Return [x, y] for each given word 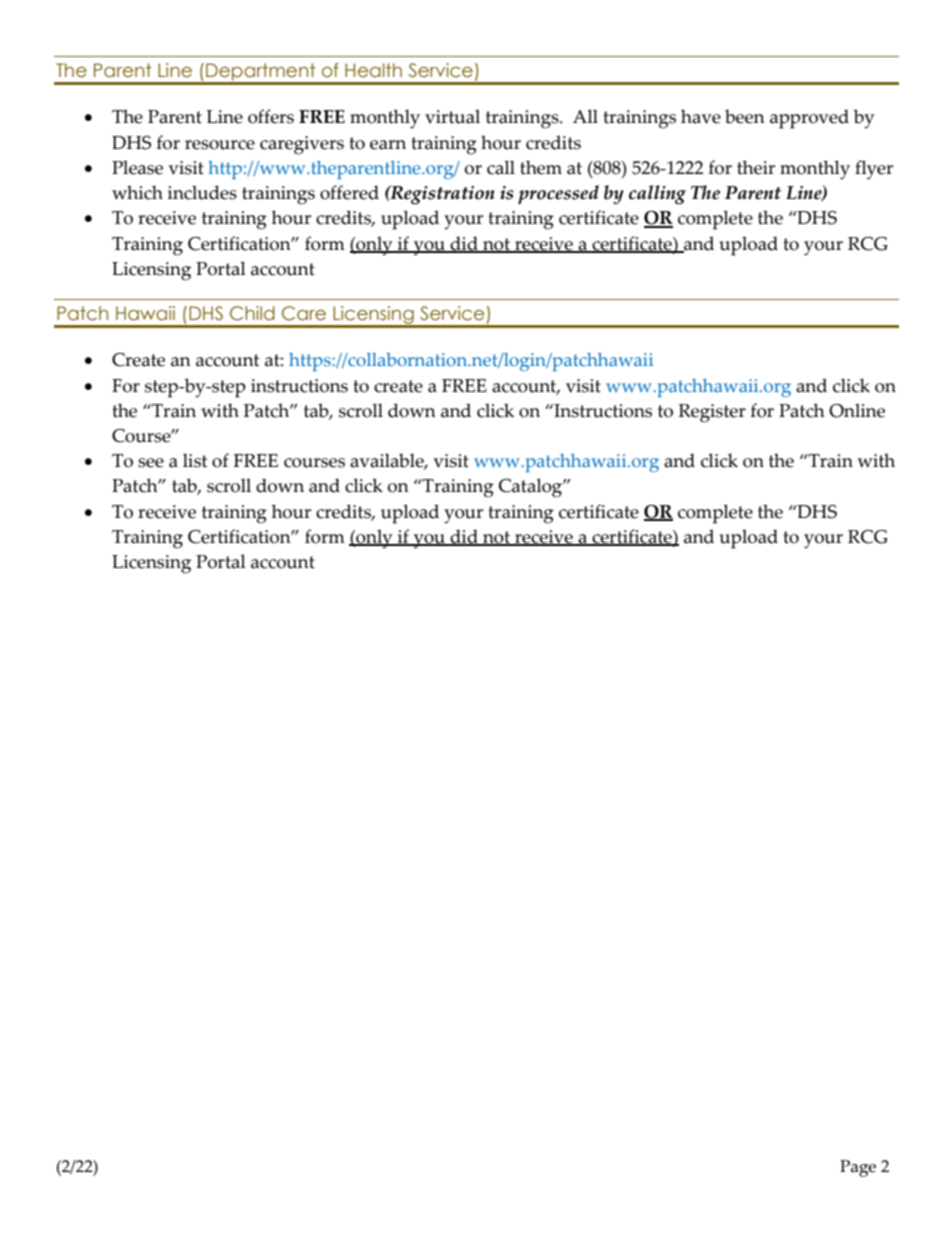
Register [712, 413]
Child [252, 313]
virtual [452, 116]
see [151, 463]
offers [271, 116]
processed [558, 194]
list [195, 460]
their [756, 167]
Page [858, 1168]
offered [349, 192]
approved [809, 119]
